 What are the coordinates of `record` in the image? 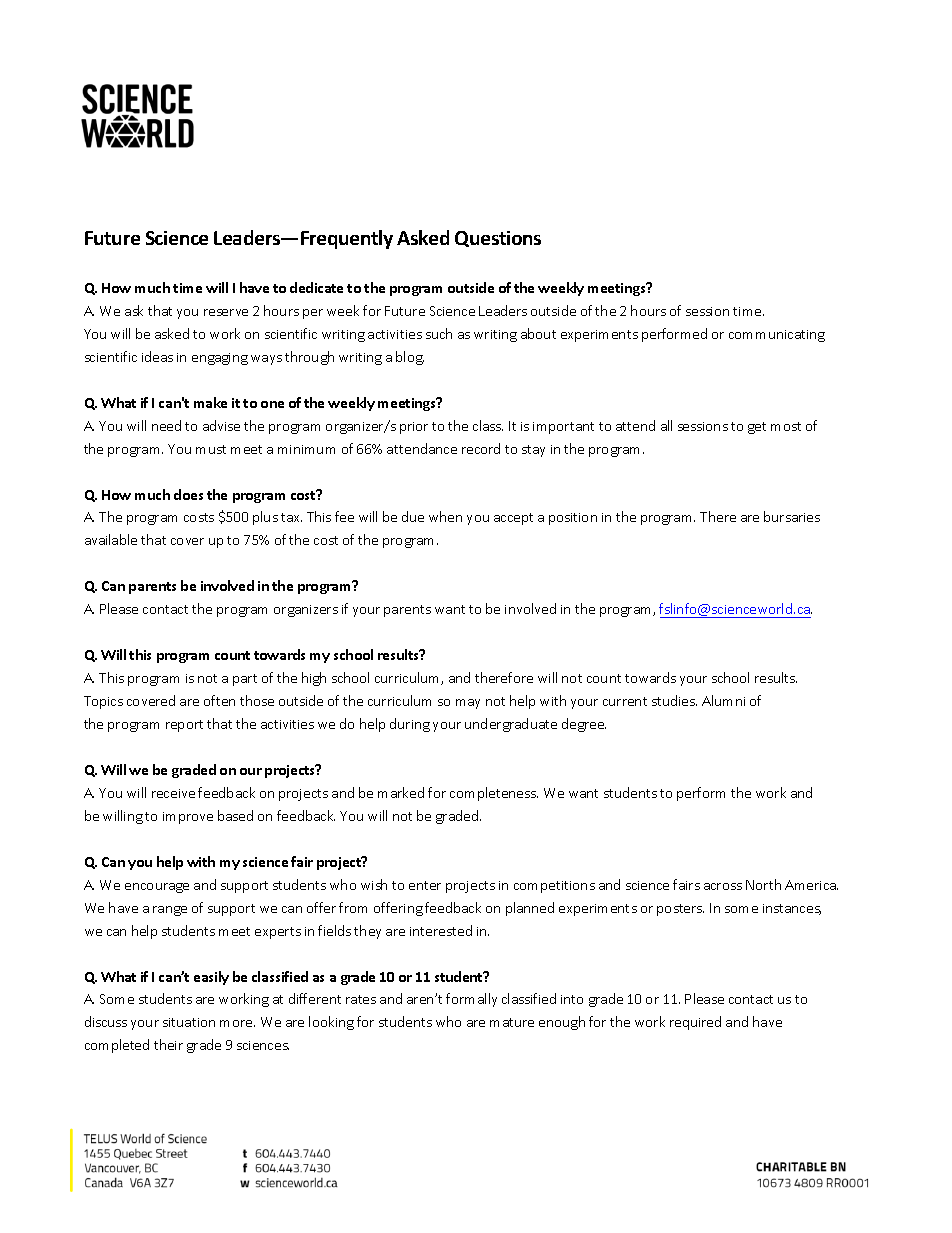 It's located at (481, 448).
